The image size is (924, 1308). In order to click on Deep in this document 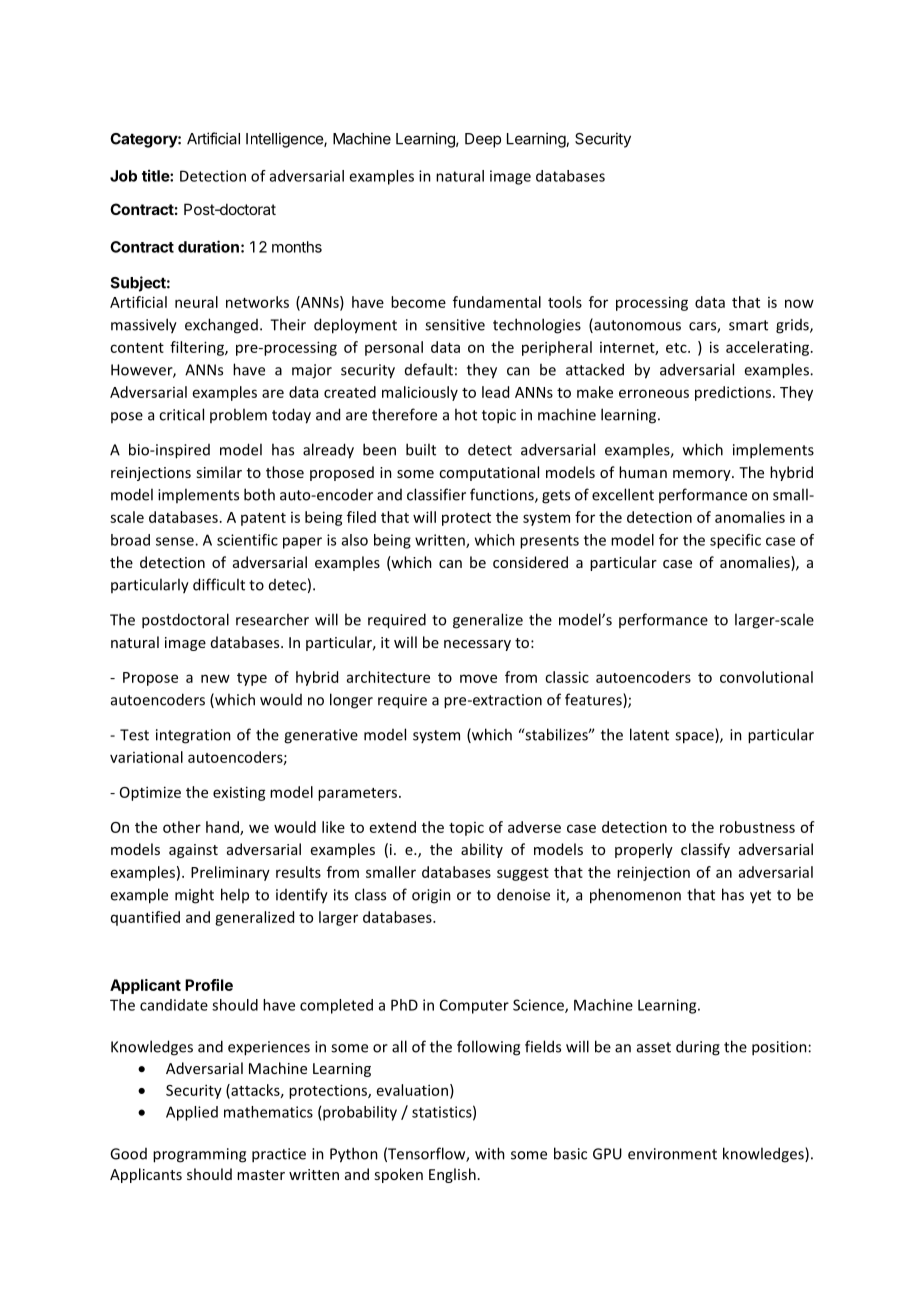, I will do `click(483, 140)`.
